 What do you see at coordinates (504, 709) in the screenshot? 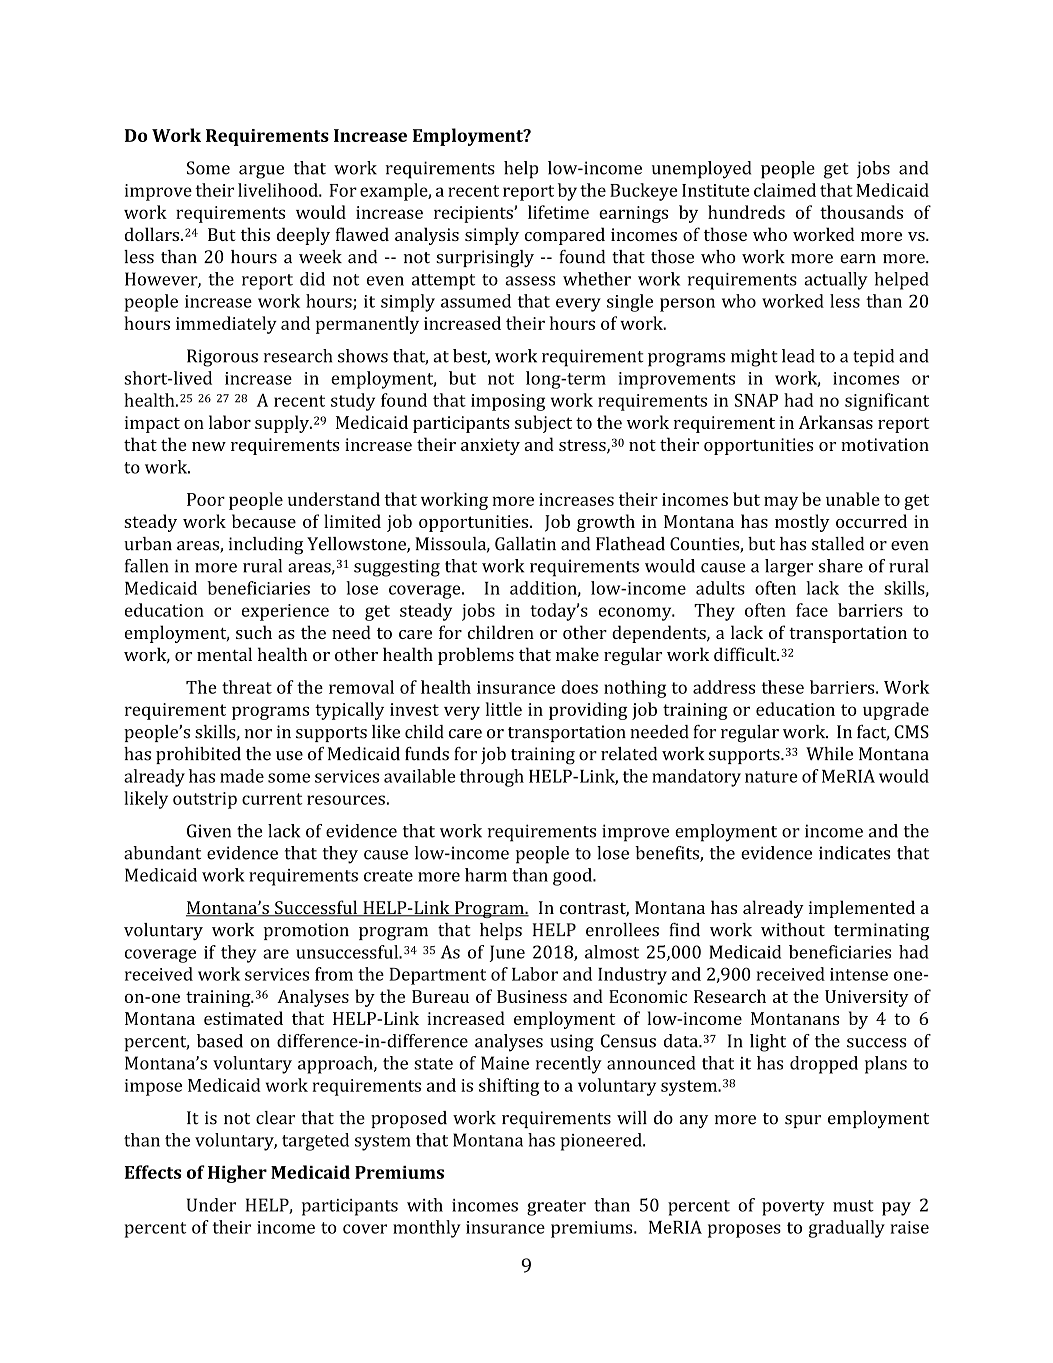
I see `little` at bounding box center [504, 709].
